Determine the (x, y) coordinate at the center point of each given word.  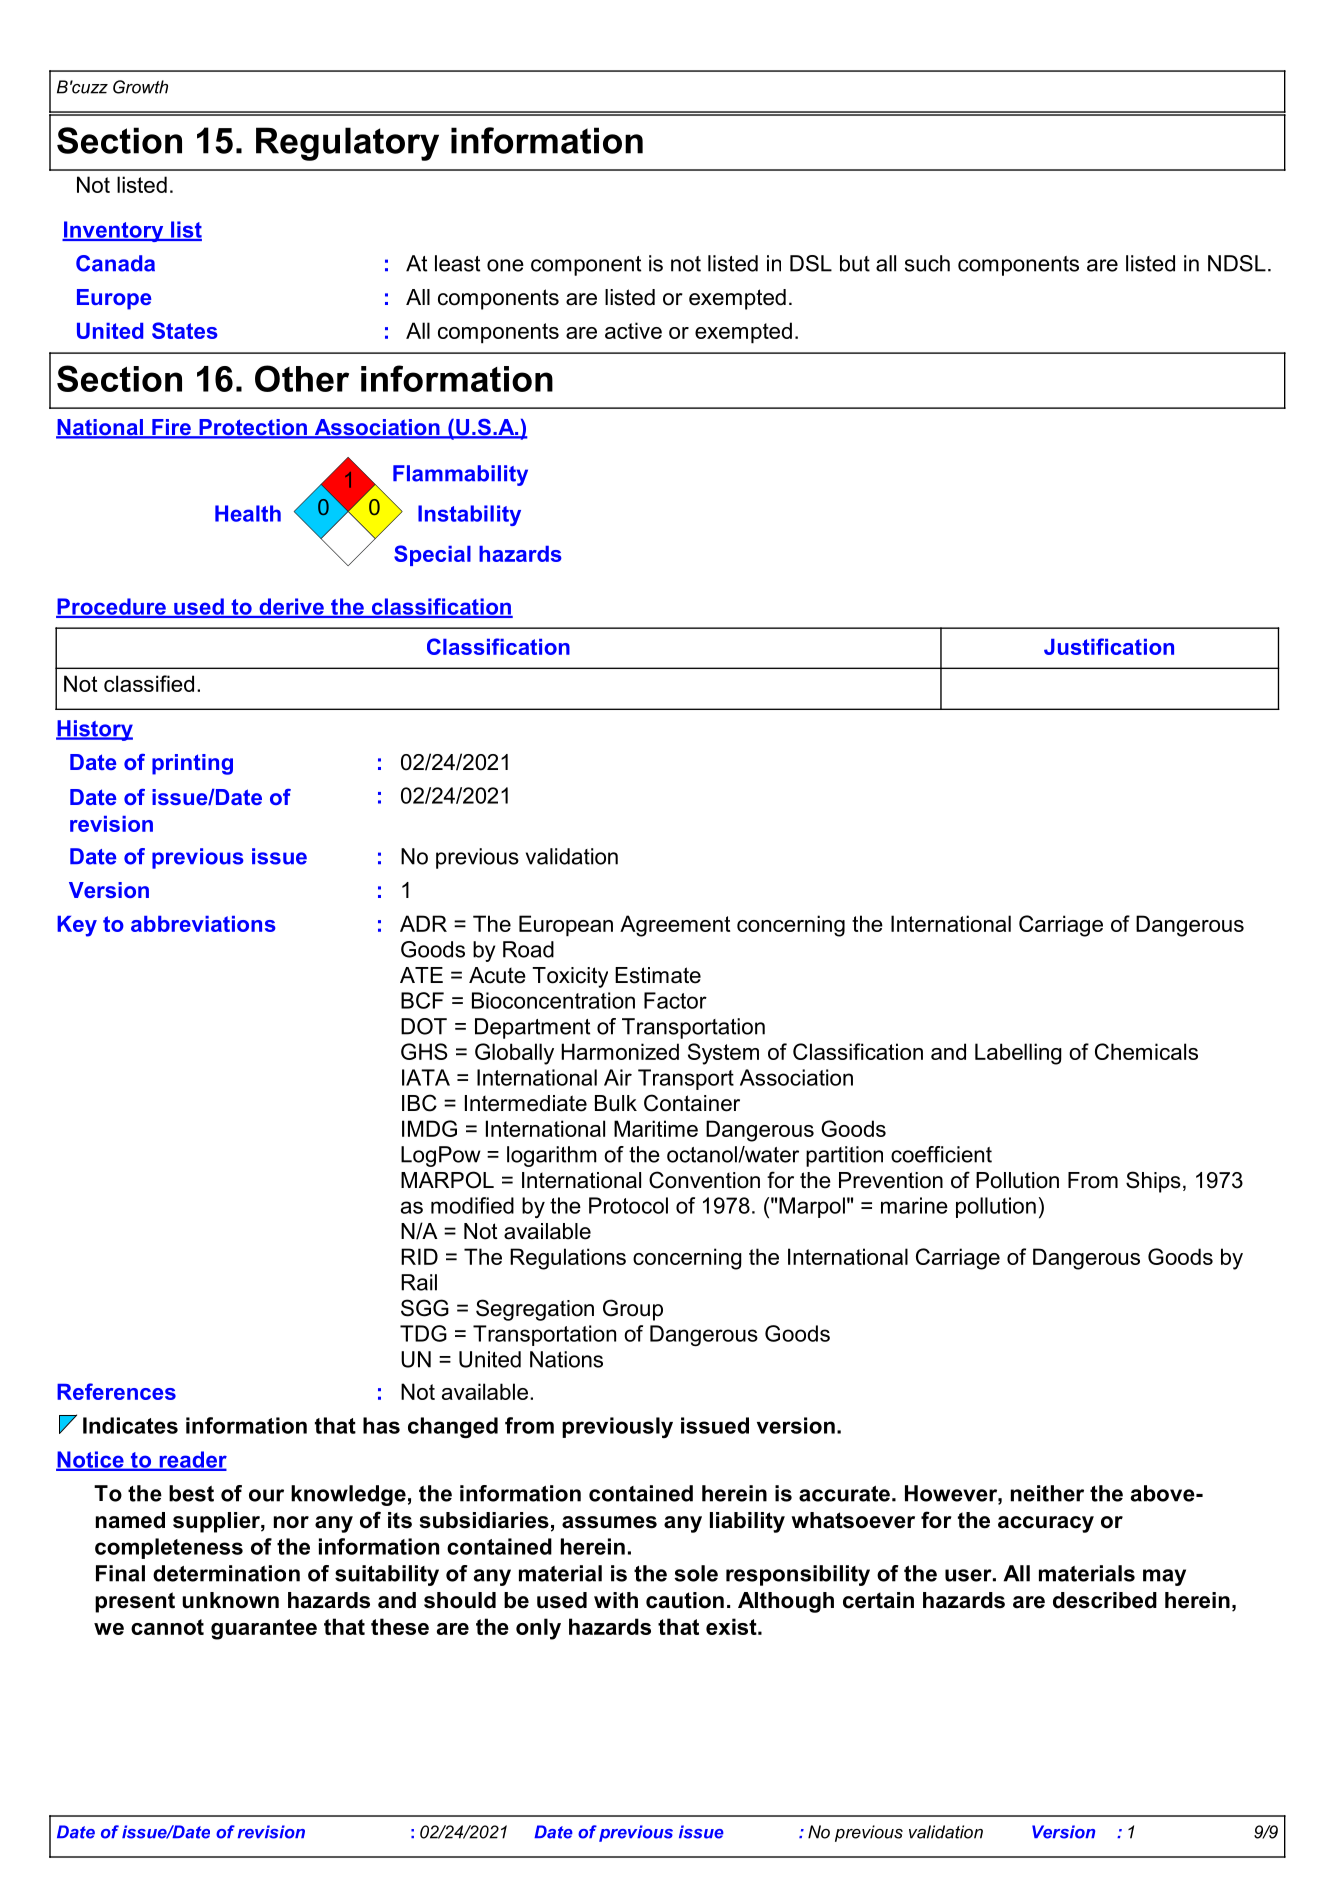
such (927, 263)
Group (633, 1310)
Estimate (658, 975)
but (855, 263)
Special (432, 555)
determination (226, 1573)
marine (914, 1205)
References (116, 1391)
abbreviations (203, 924)
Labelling (1018, 1054)
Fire (171, 428)
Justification (1109, 646)
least (457, 263)
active (633, 330)
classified (149, 683)
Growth (140, 87)
